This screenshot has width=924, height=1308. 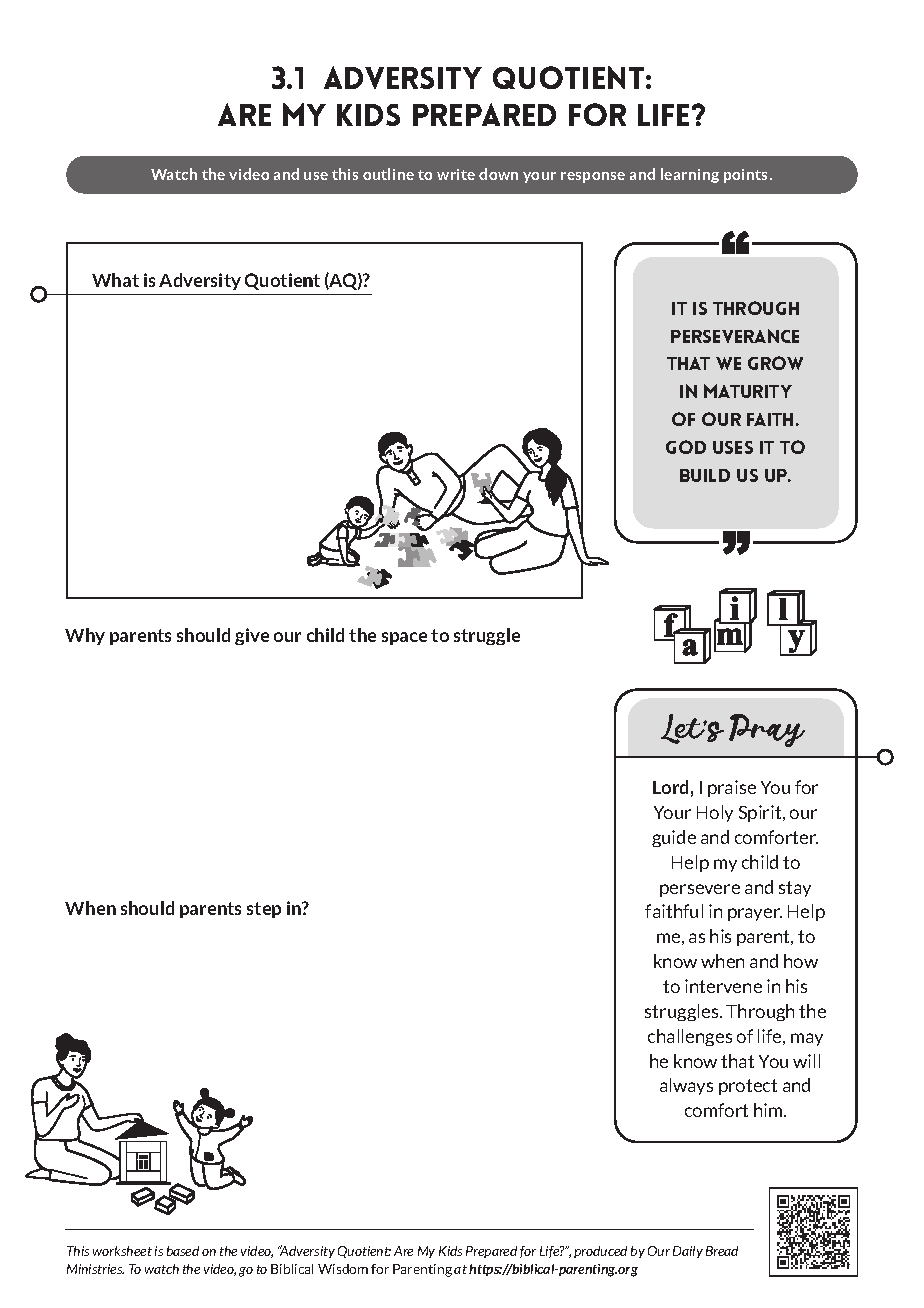 What do you see at coordinates (252, 636) in the screenshot?
I see `give` at bounding box center [252, 636].
